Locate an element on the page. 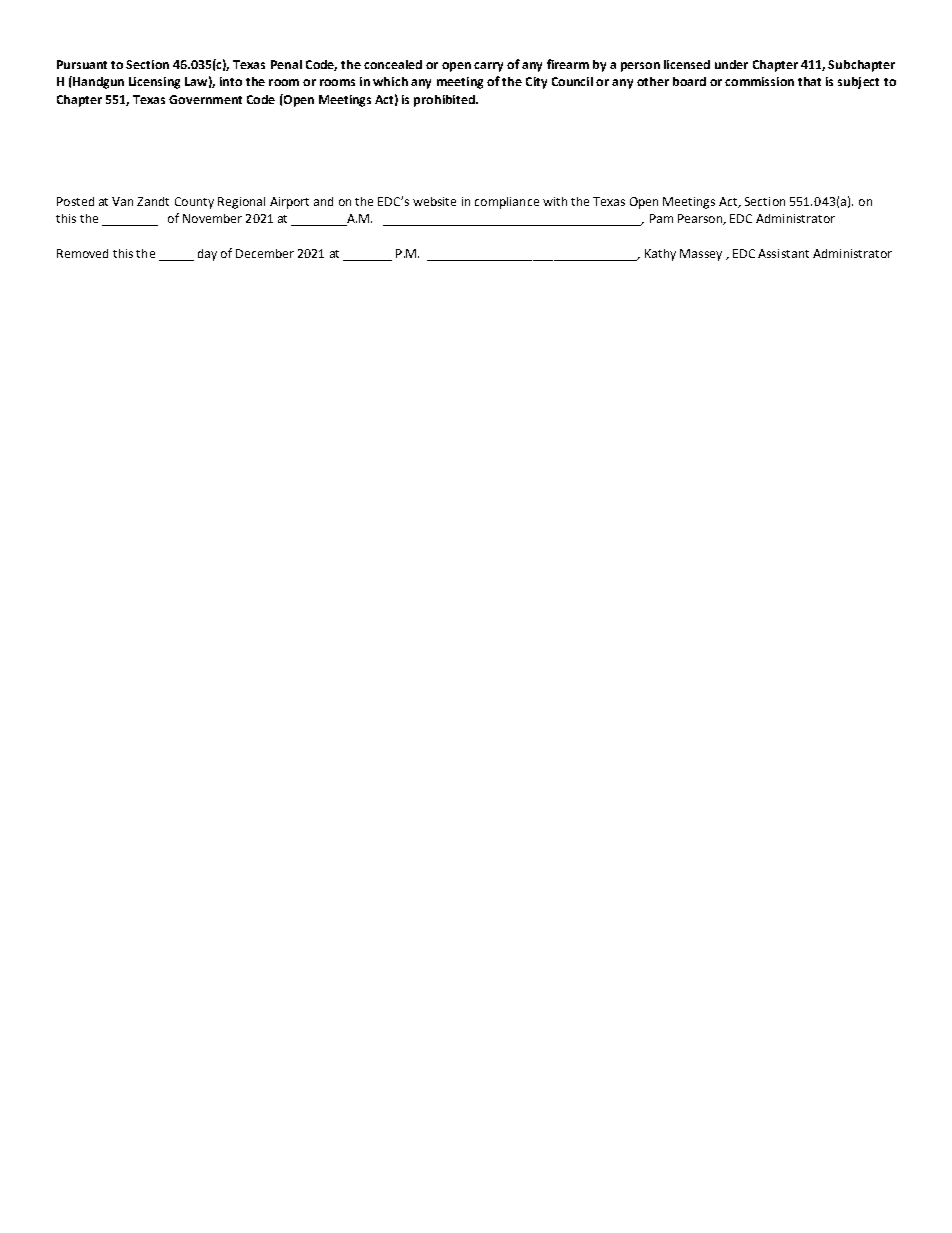 The width and height of the document is (952, 1233). with is located at coordinates (555, 201).
